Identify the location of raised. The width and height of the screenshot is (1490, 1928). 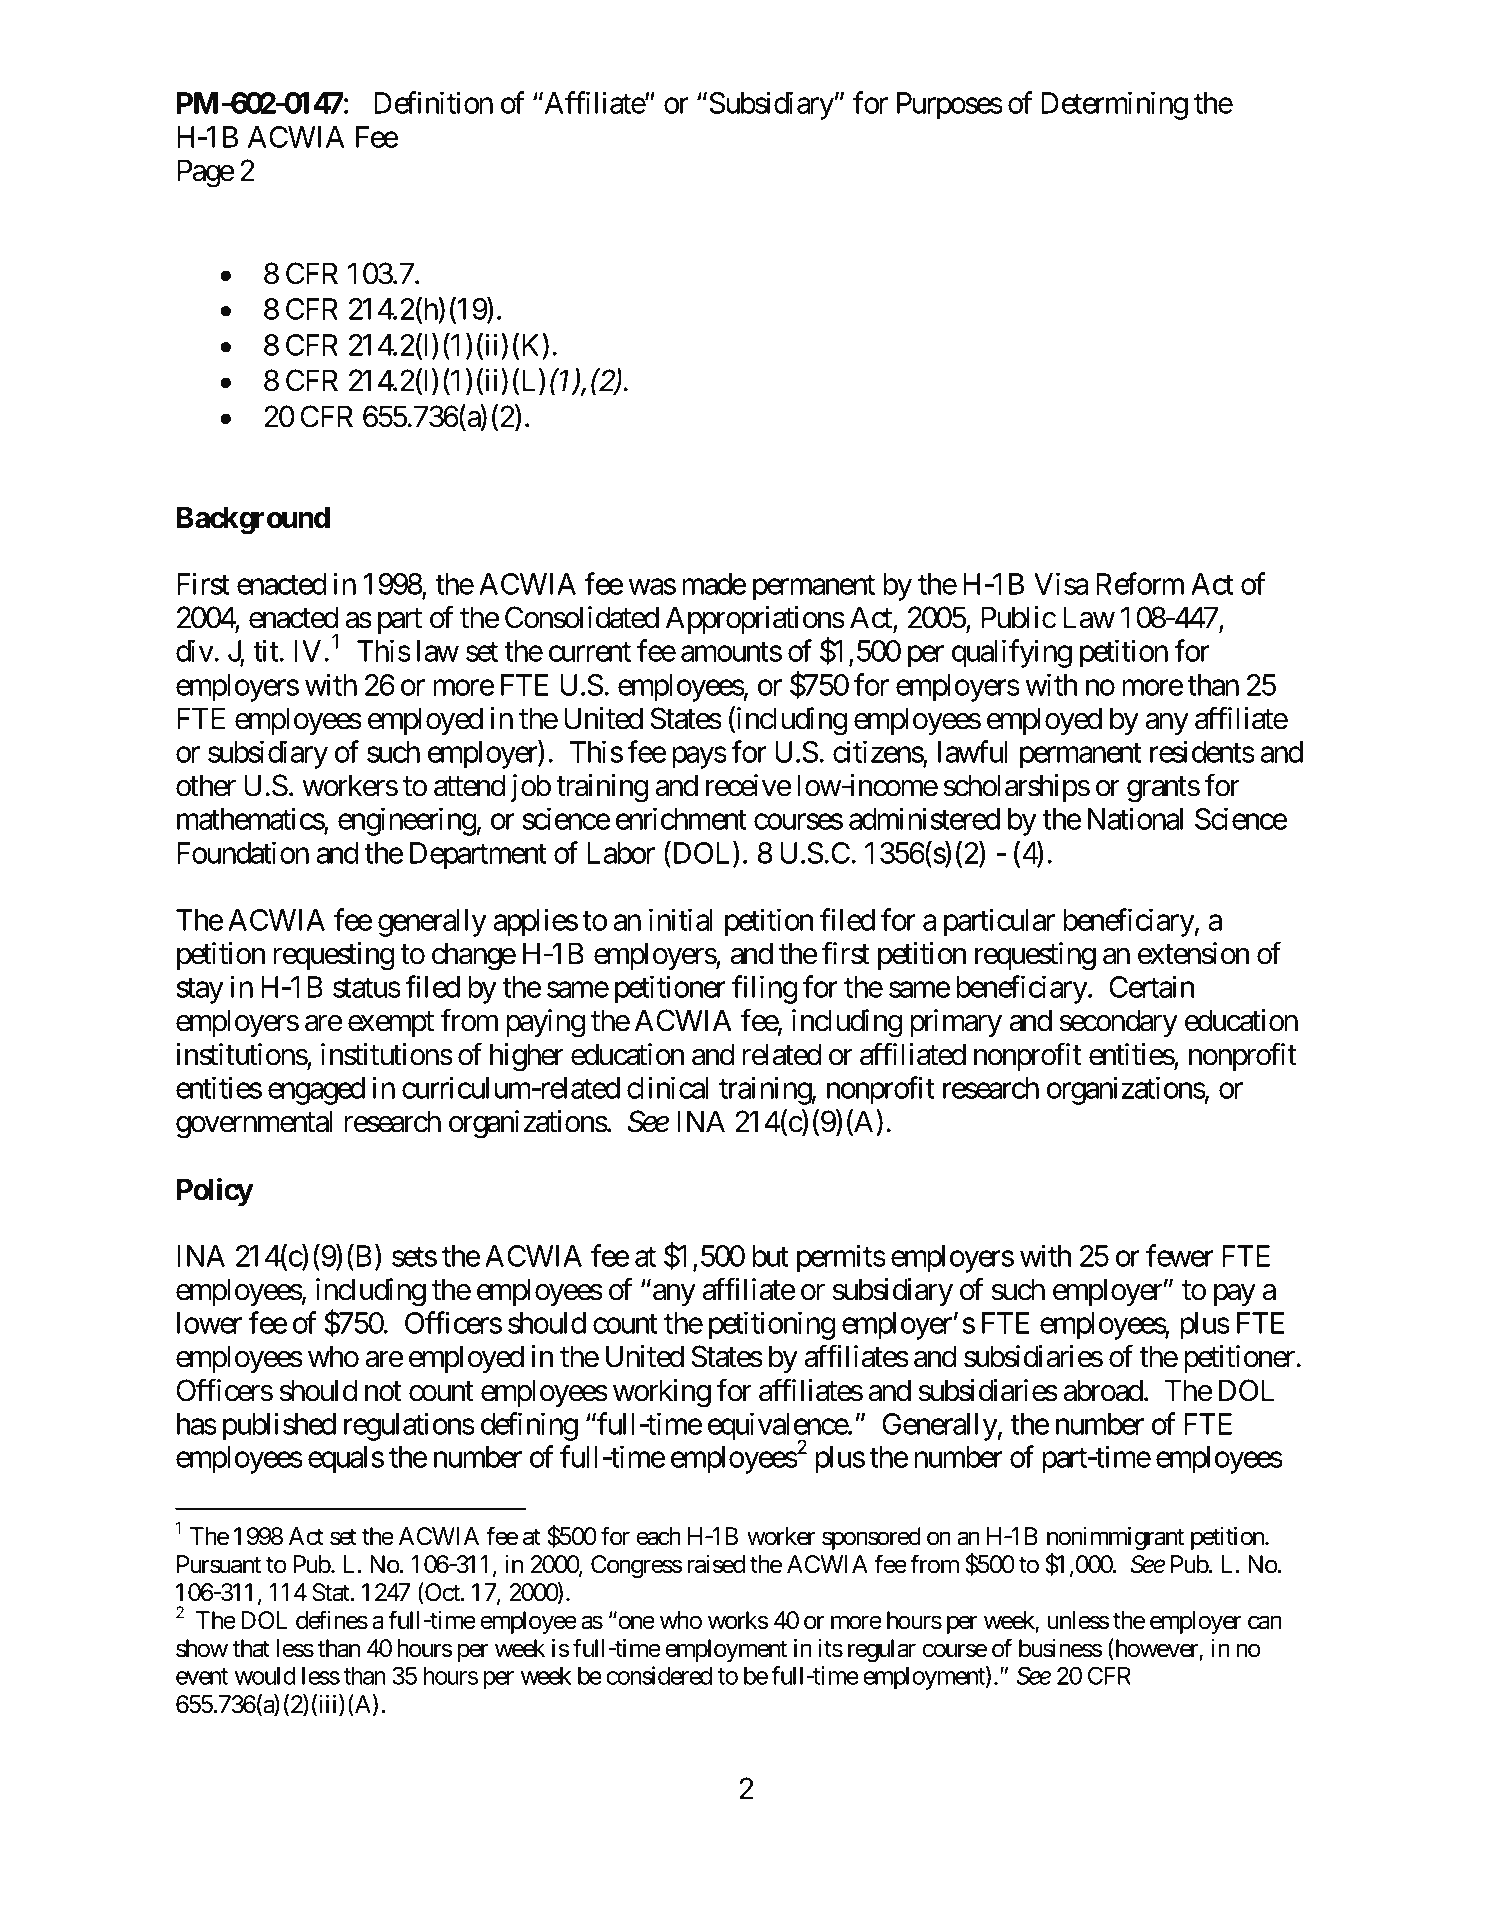
(716, 1564).
